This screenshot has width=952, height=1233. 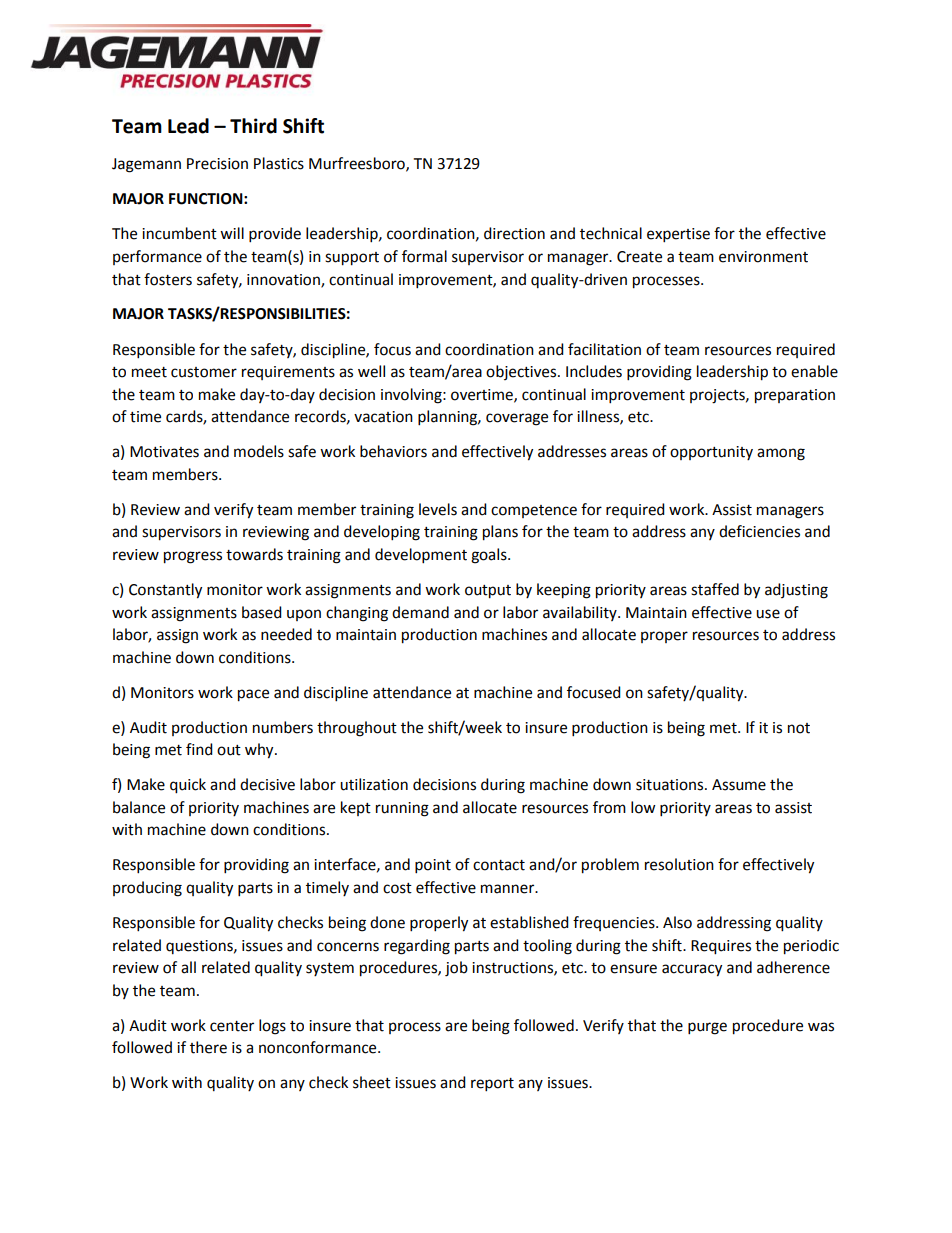 I want to click on expertise, so click(x=678, y=235).
